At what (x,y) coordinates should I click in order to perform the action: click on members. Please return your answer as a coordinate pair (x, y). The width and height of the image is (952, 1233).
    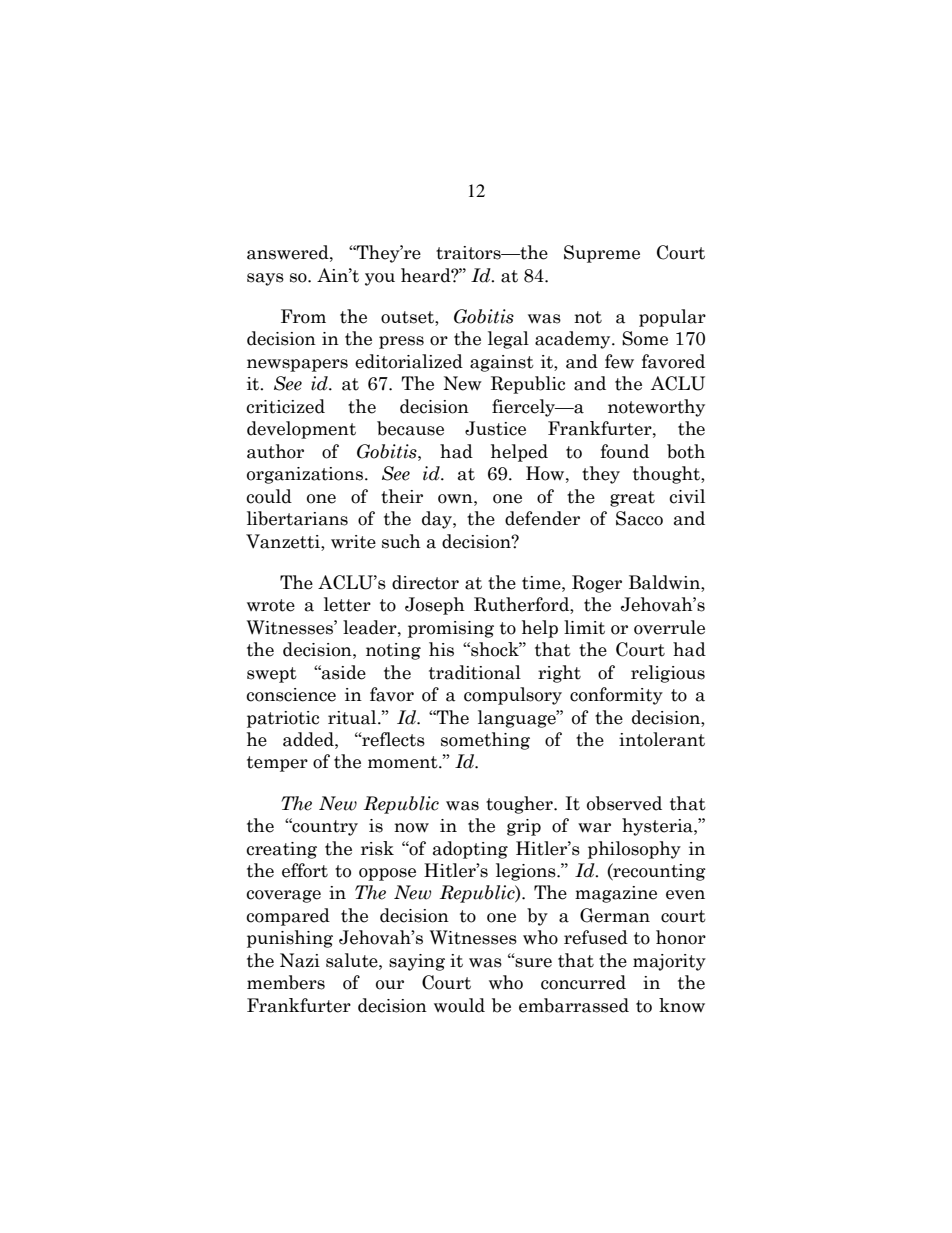
    Looking at the image, I should click on (286, 982).
